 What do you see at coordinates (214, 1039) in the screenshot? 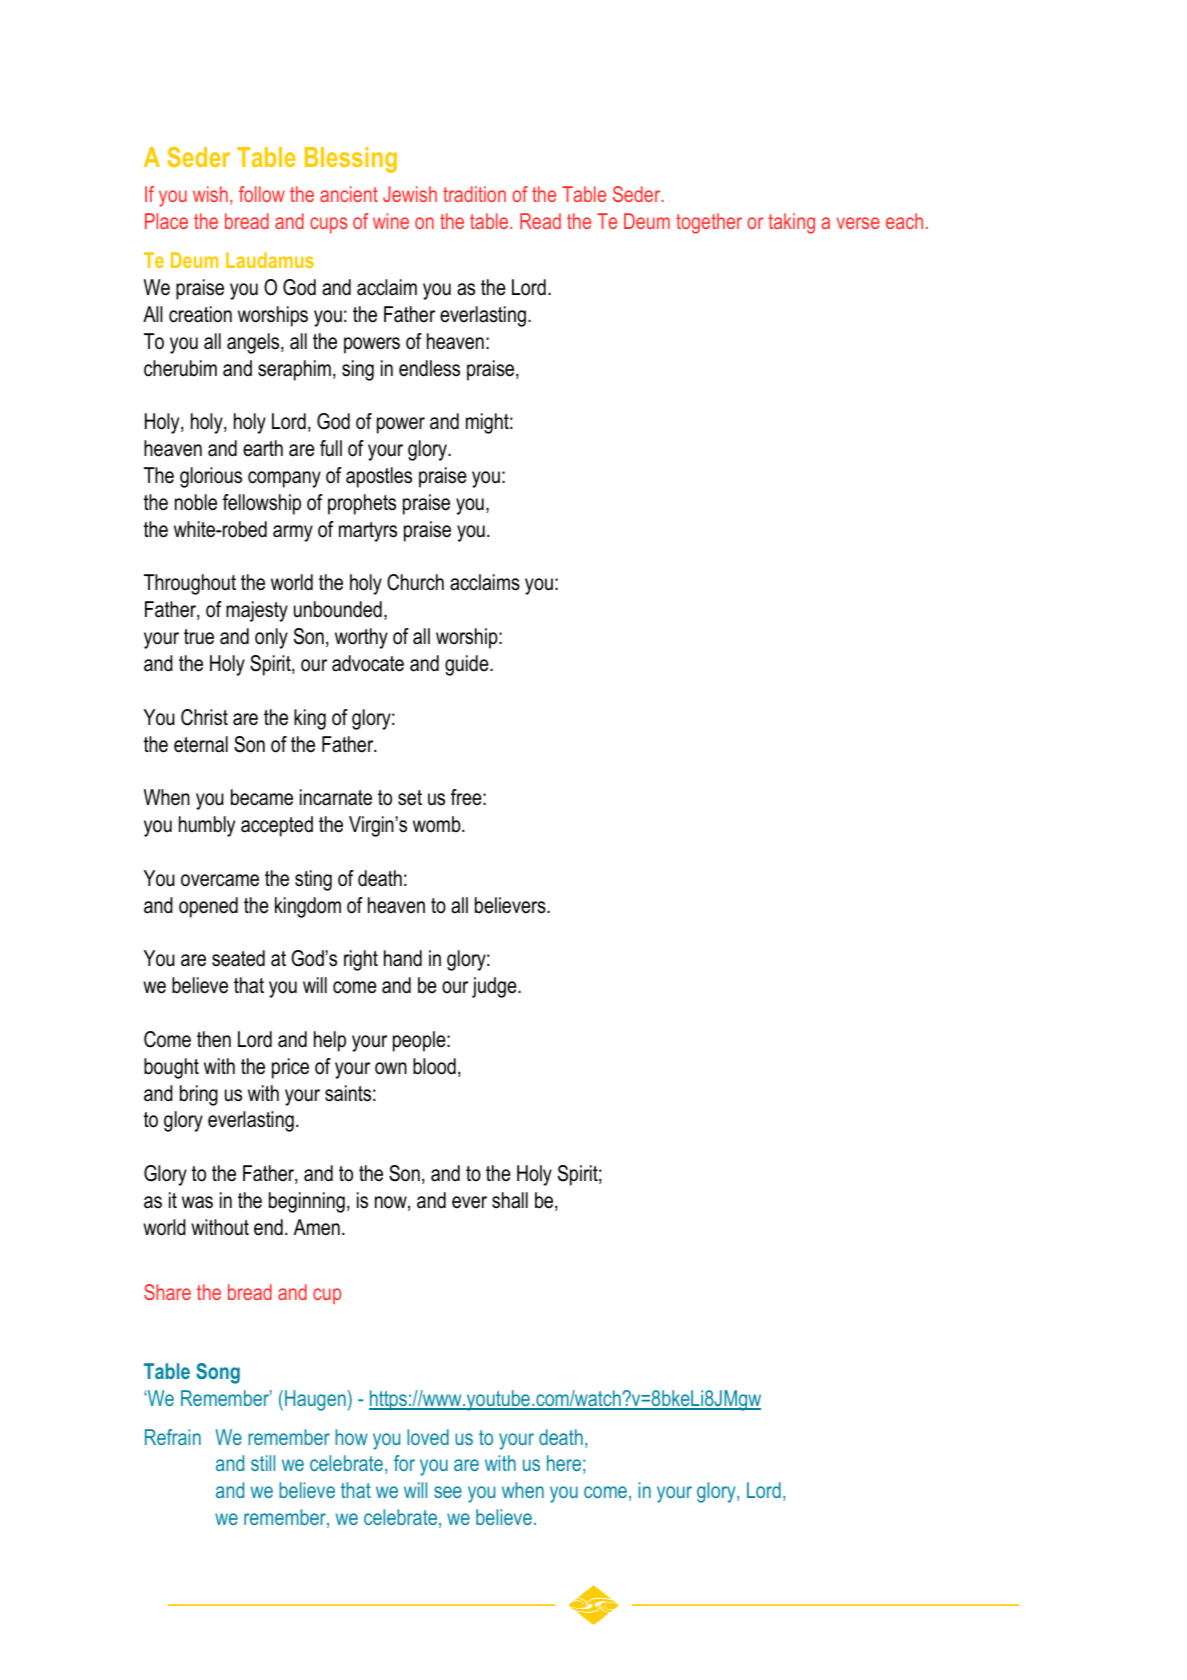
I see `then` at bounding box center [214, 1039].
